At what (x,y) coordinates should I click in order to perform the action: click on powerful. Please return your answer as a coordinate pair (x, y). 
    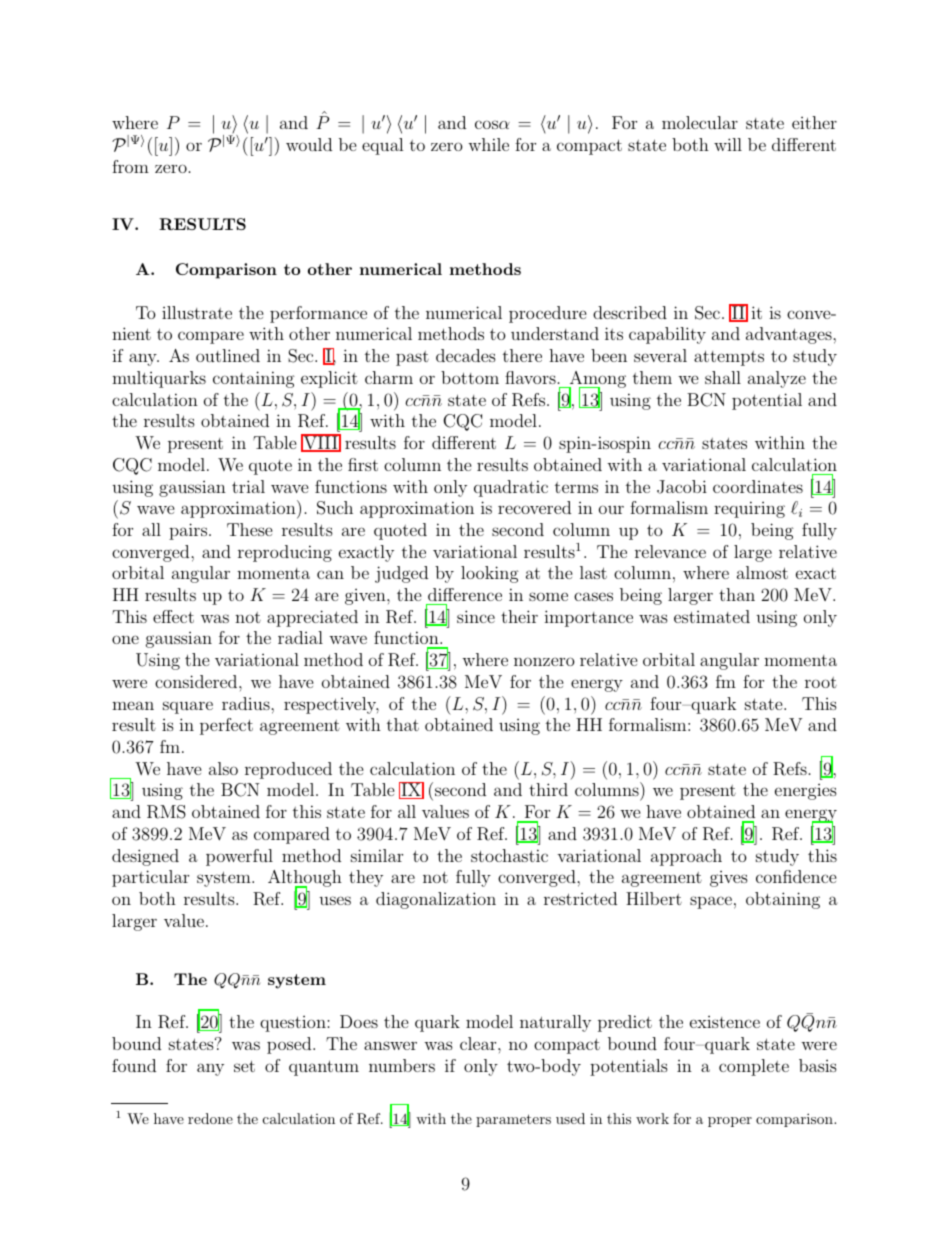
    Looking at the image, I should click on (239, 857).
